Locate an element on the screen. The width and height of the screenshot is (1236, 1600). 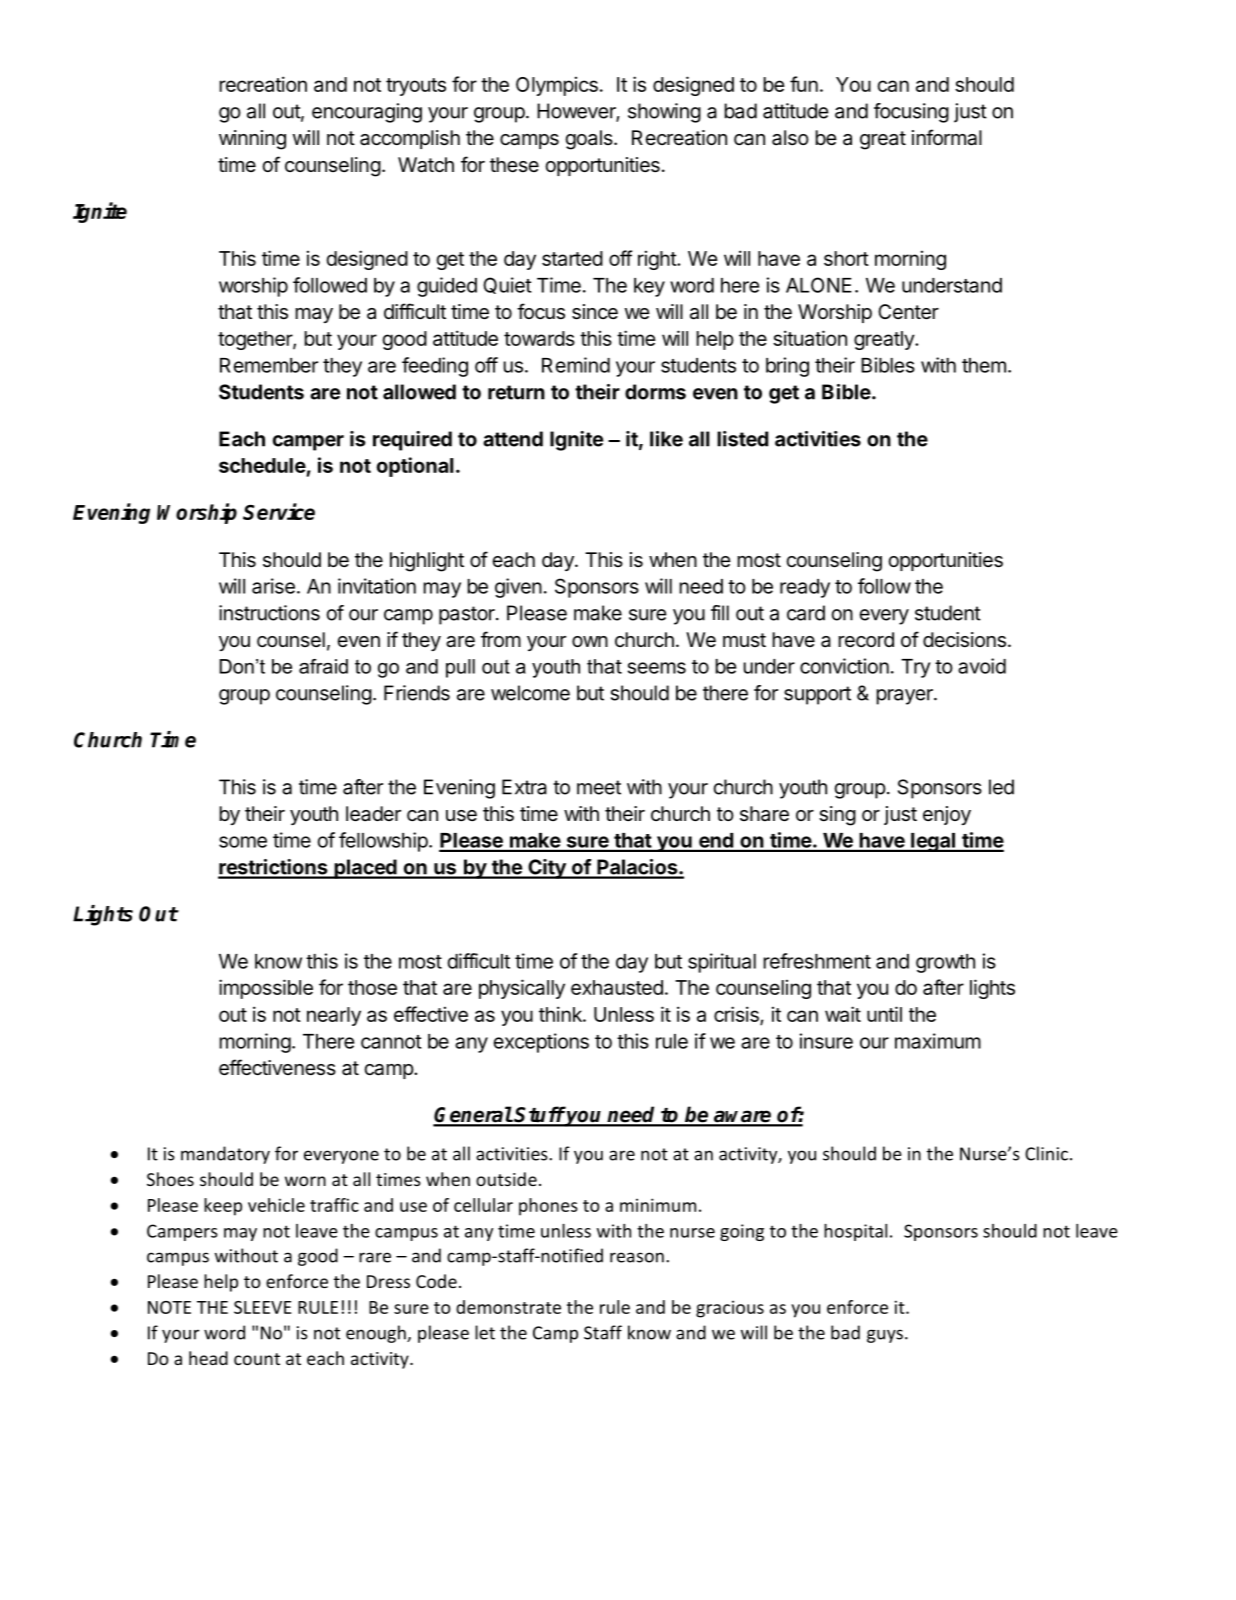
Service is located at coordinates (279, 511).
